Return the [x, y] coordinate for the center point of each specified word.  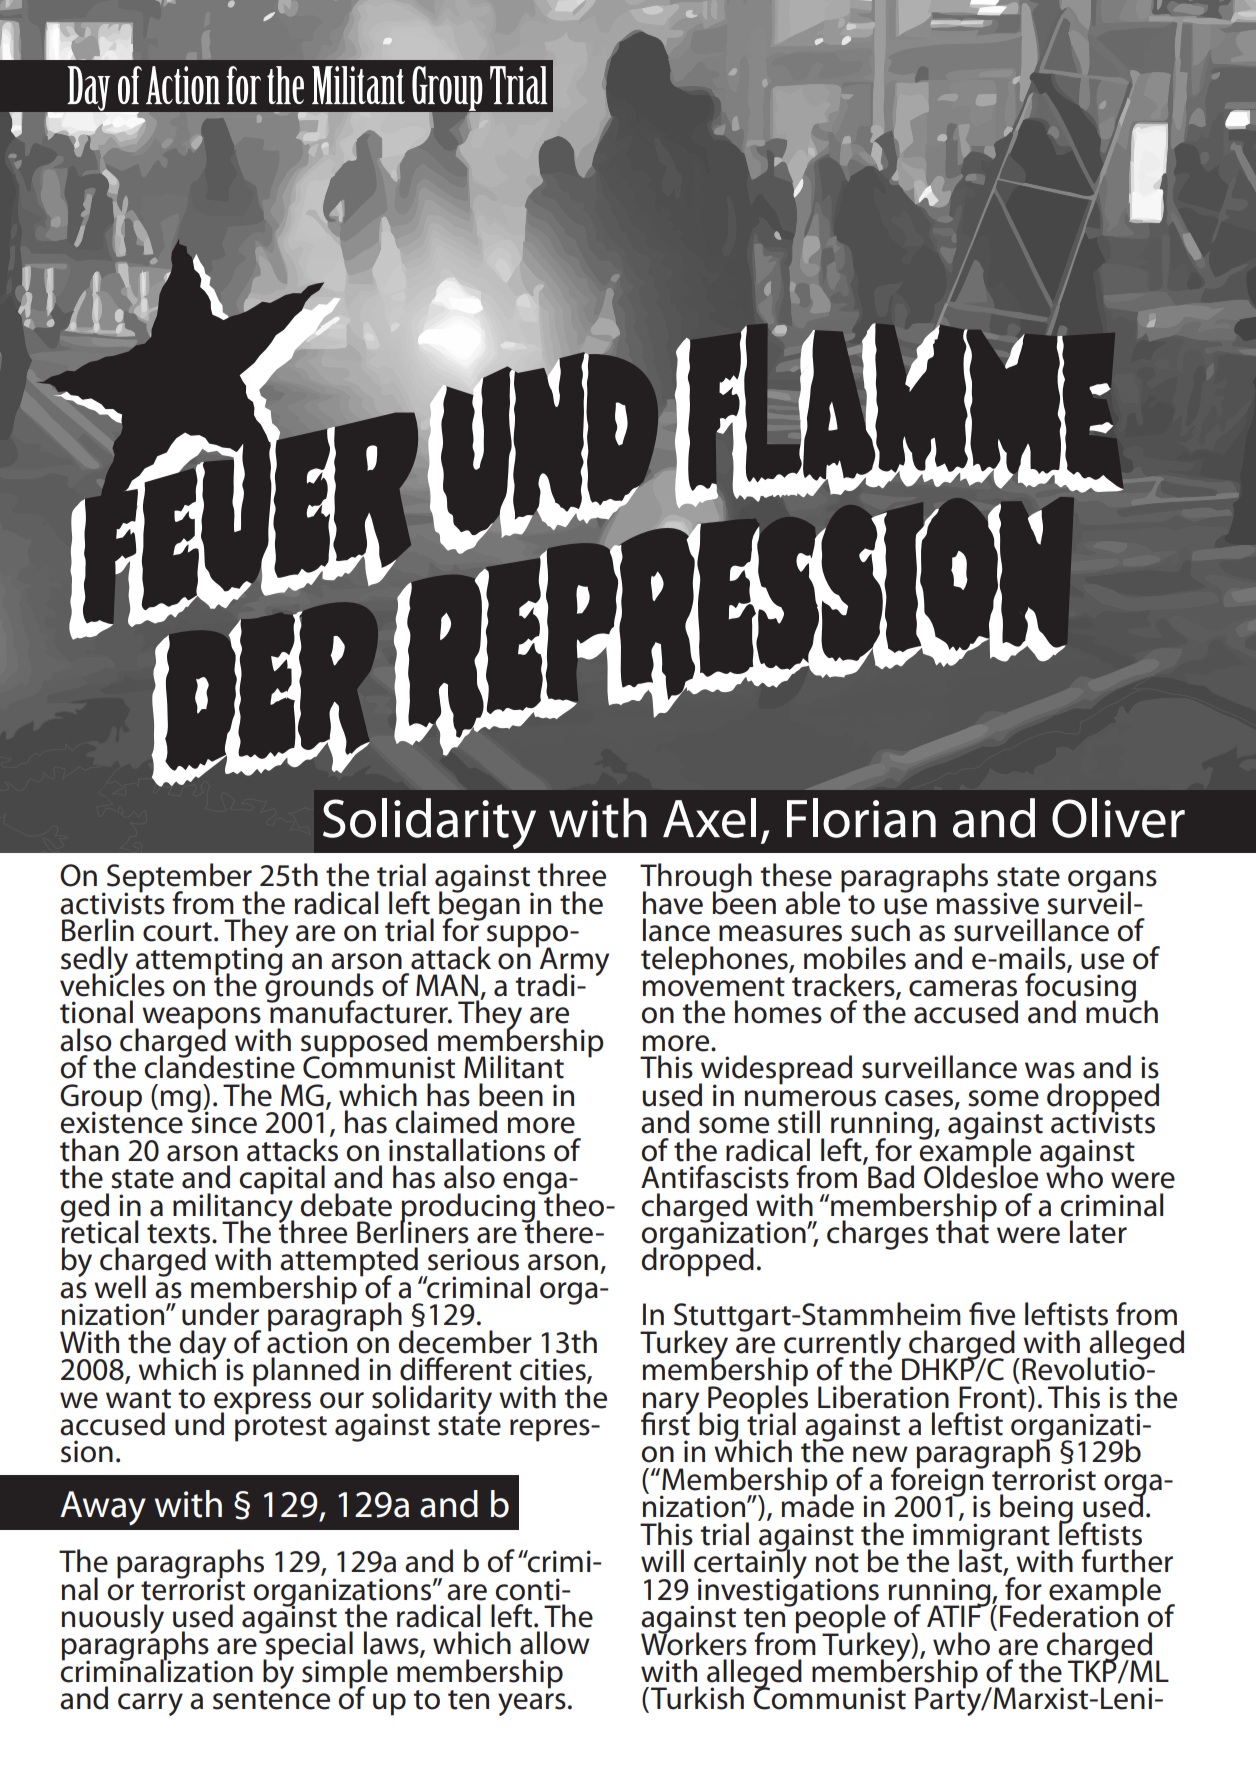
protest [281, 1428]
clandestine [220, 1066]
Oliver [1118, 818]
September [178, 879]
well [120, 1287]
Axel [709, 818]
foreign [938, 1482]
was [1050, 1070]
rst [674, 1425]
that [962, 1231]
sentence [271, 1699]
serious [473, 1259]
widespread [775, 1071]
